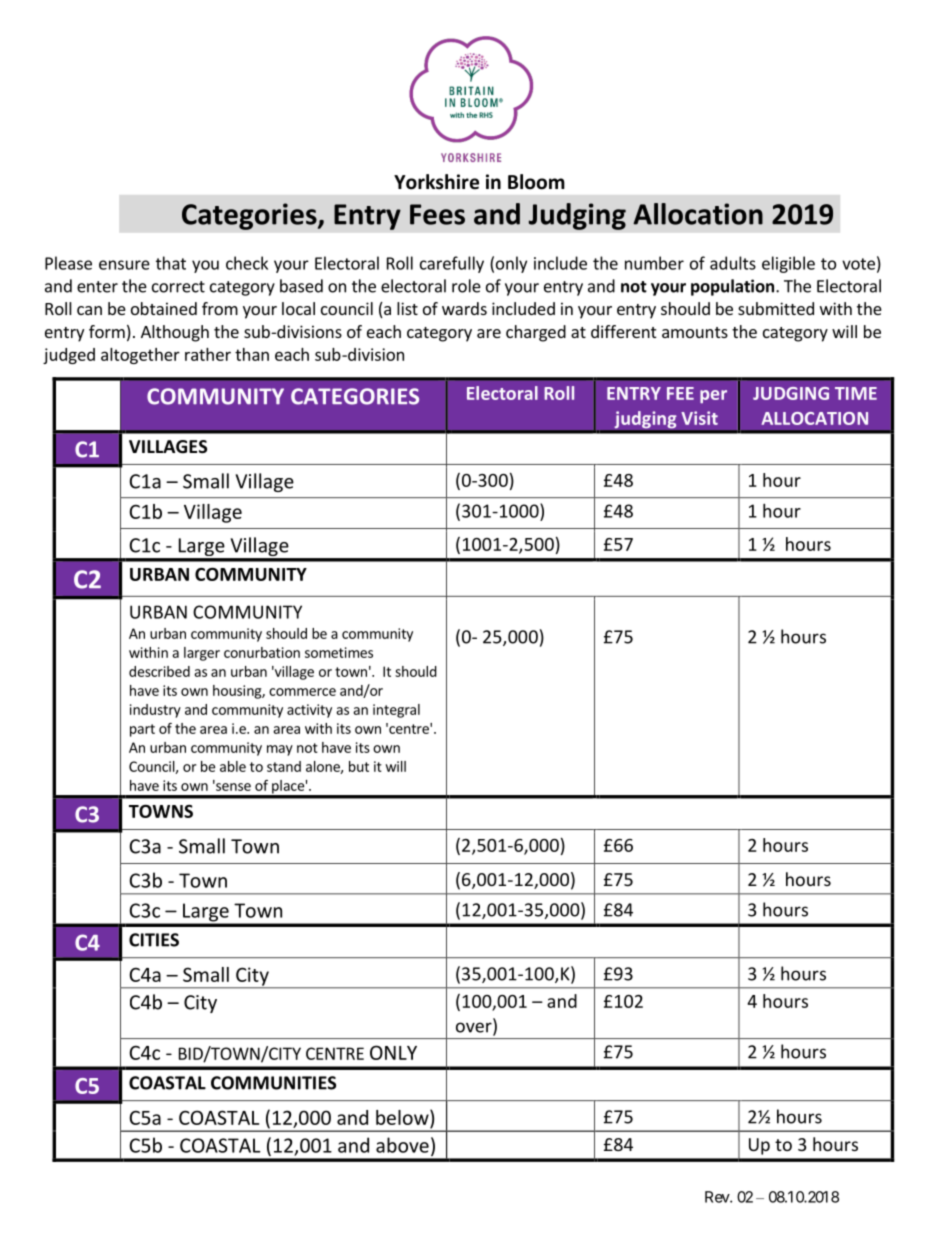  I want to click on COMMUNITIES, so click(273, 1083).
